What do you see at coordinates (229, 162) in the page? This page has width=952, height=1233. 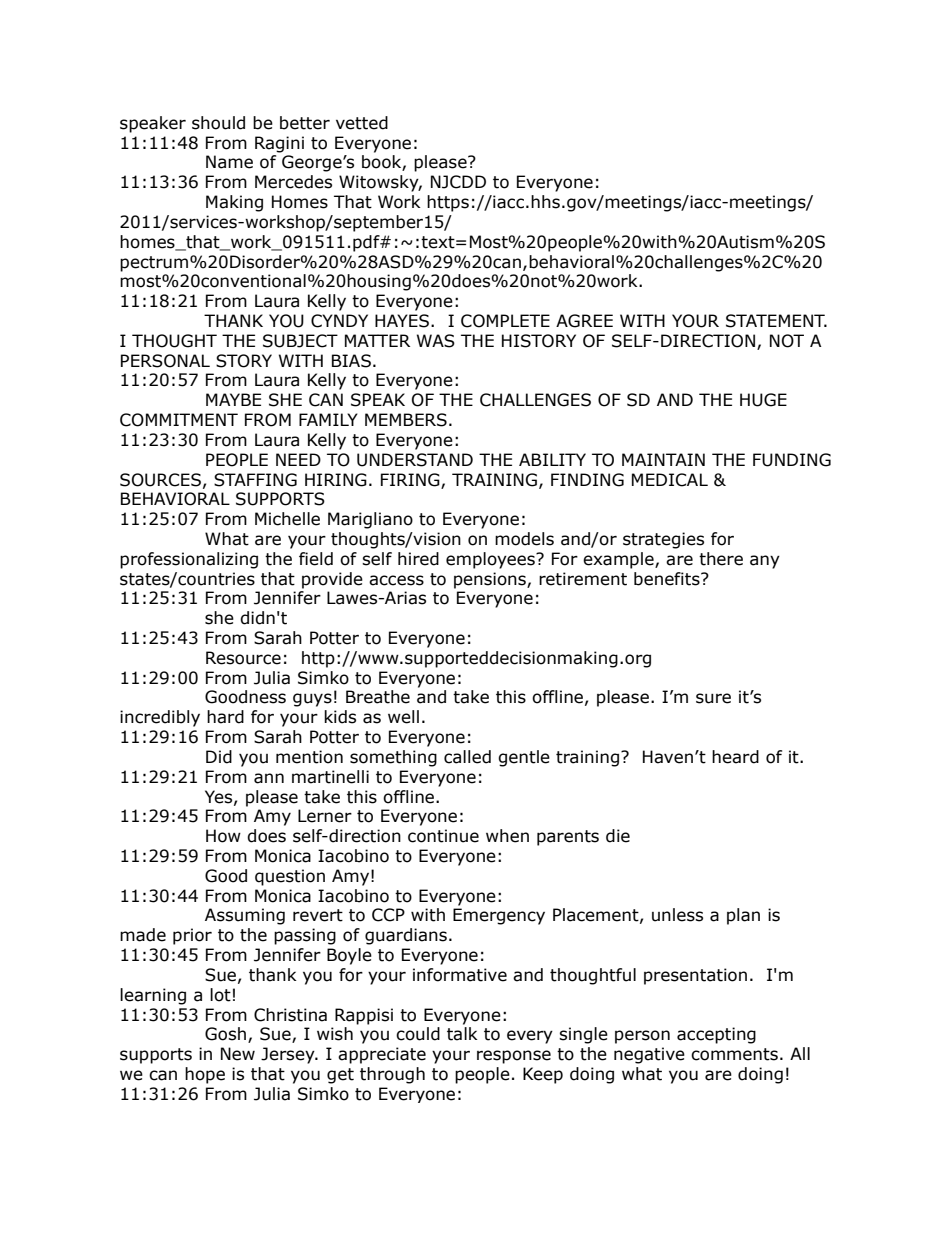 I see `Name` at bounding box center [229, 162].
